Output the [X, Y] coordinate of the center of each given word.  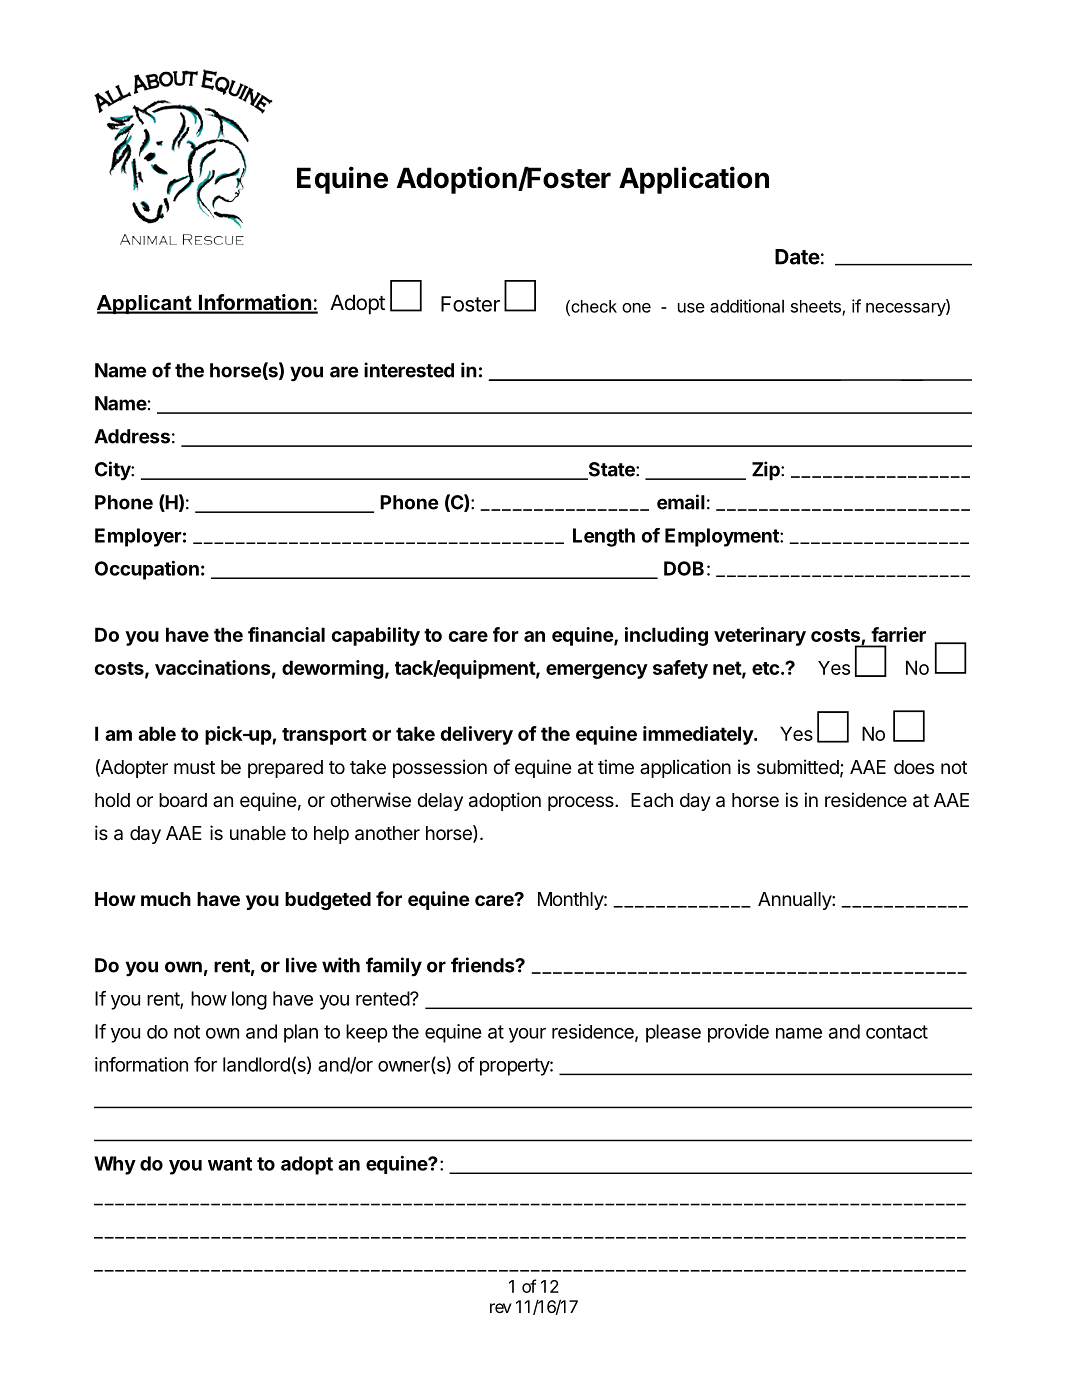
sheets [817, 307]
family [394, 967]
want [230, 1164]
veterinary [760, 636]
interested [409, 370]
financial [286, 634]
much [166, 899]
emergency [597, 671]
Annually [795, 901]
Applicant [145, 304]
